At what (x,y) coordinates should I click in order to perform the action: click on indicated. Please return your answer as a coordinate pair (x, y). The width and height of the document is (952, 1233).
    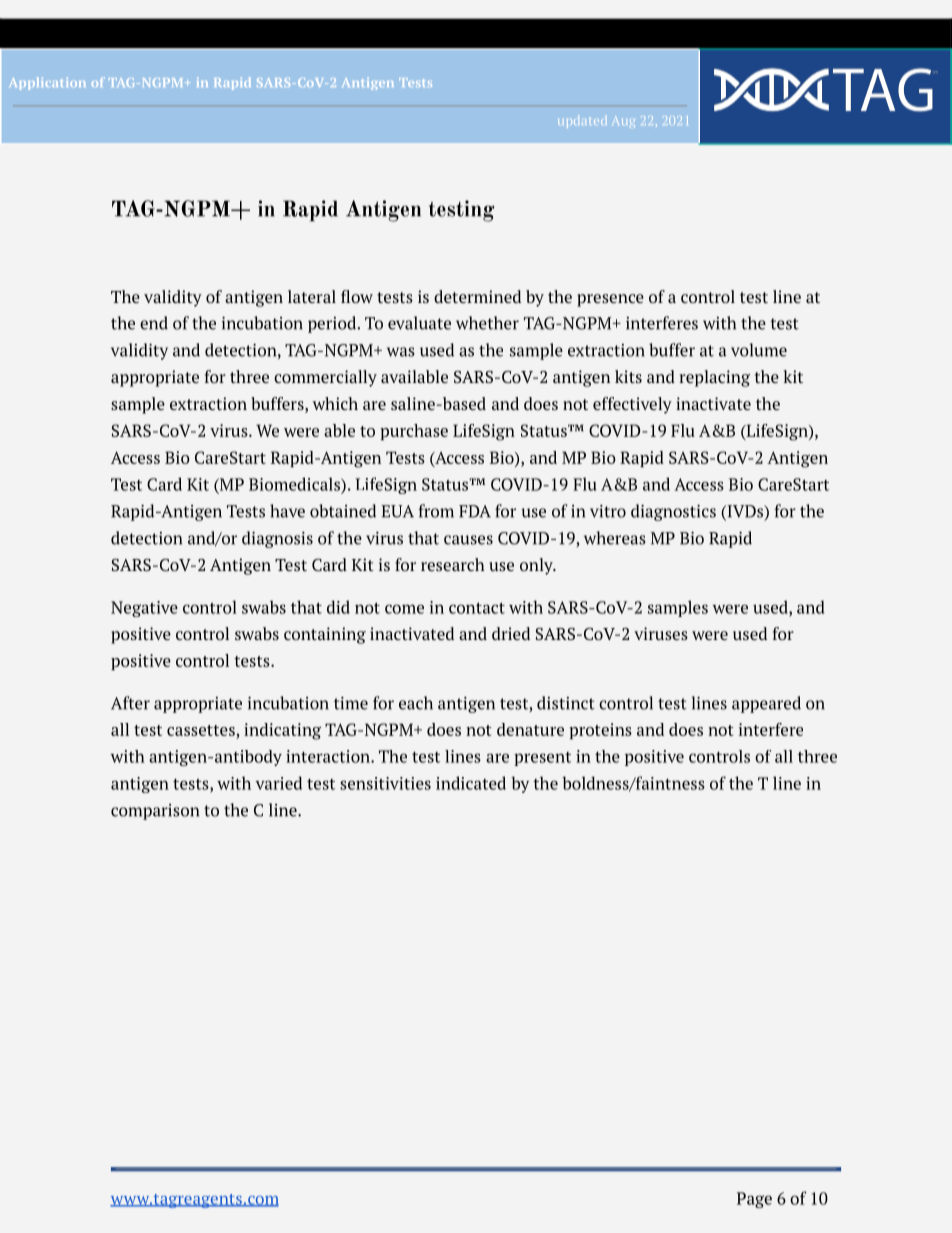
    Looking at the image, I should click on (471, 783).
